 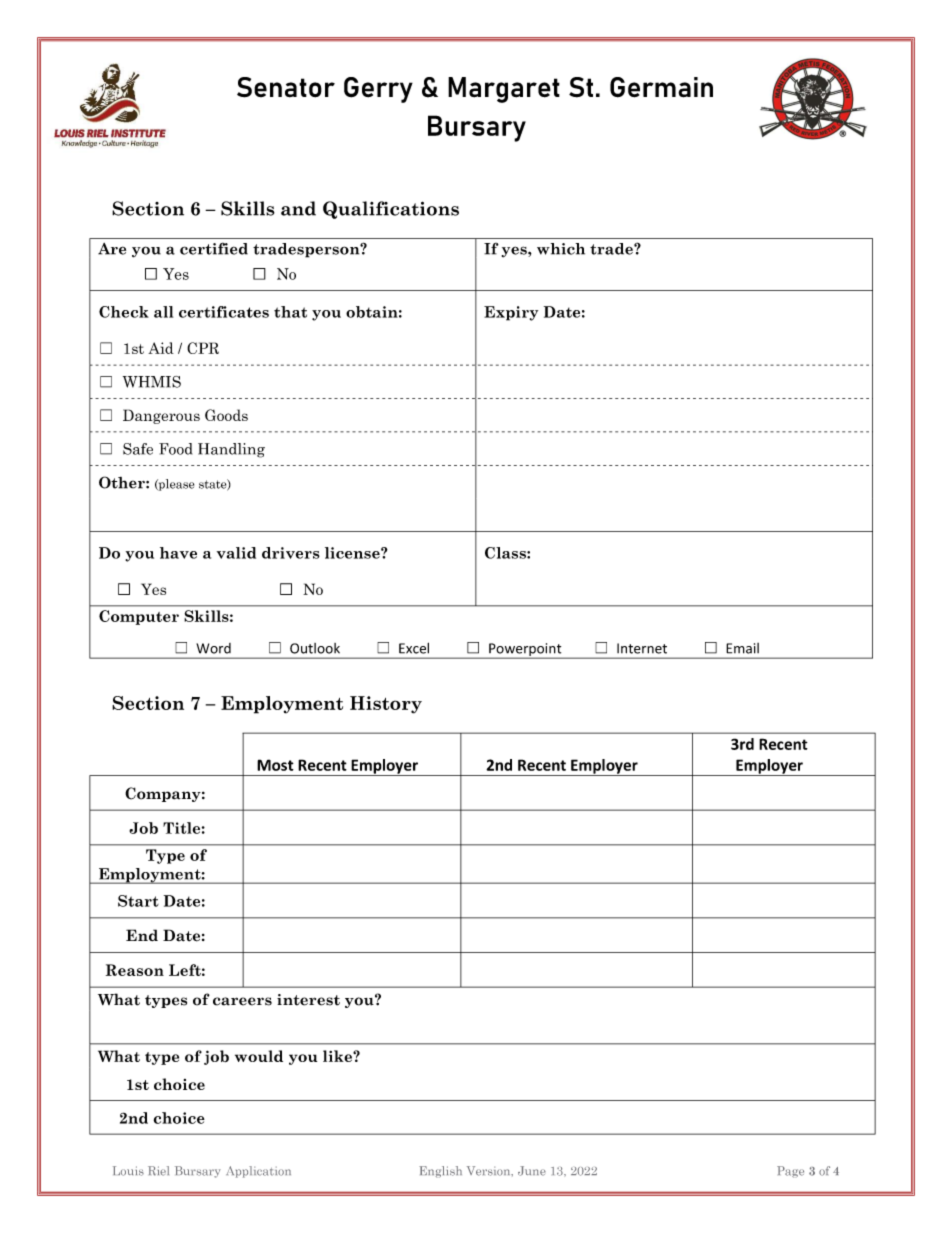 I want to click on Handling, so click(x=231, y=450).
